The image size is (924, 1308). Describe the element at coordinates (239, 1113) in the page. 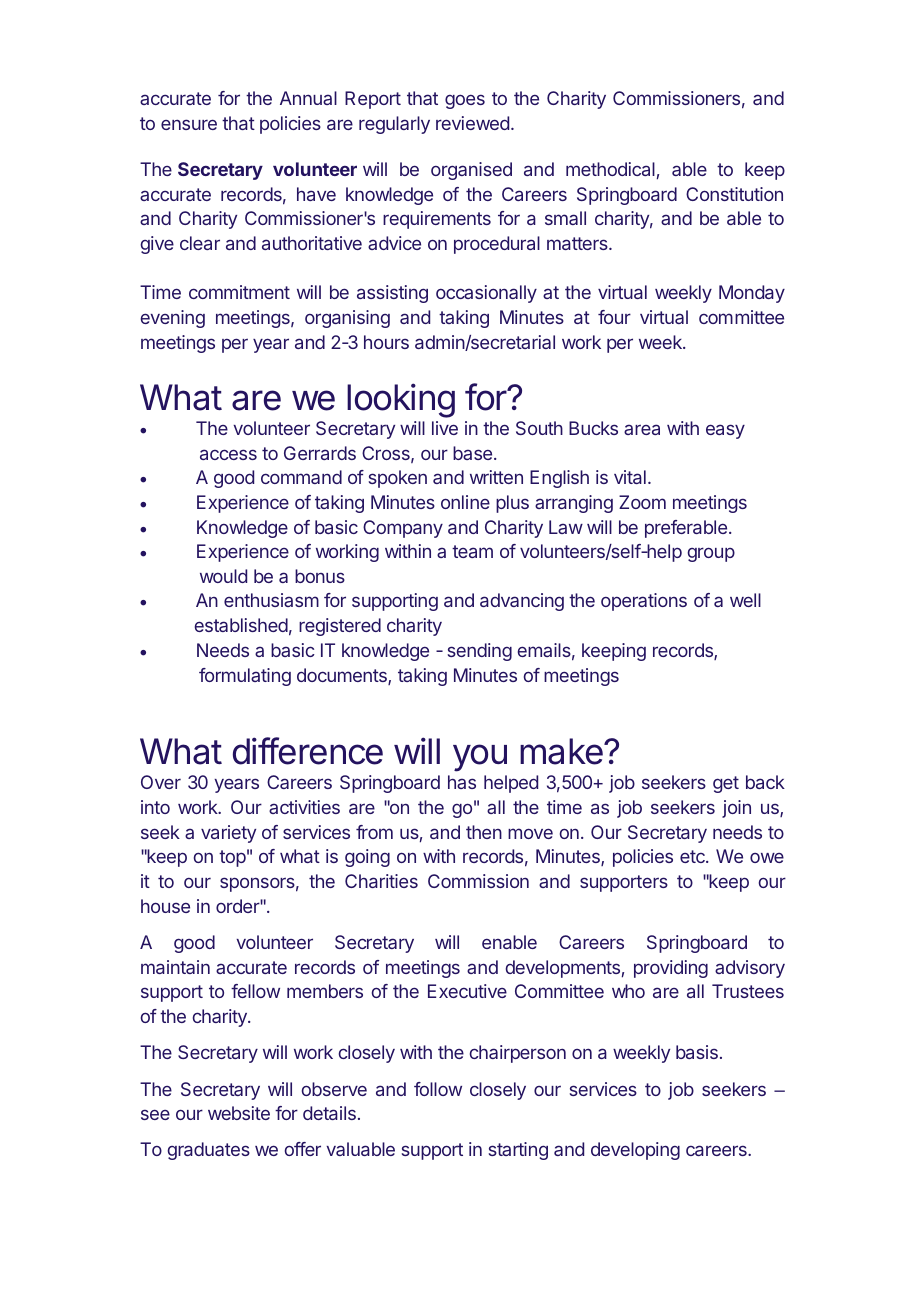

I see `website` at that location.
